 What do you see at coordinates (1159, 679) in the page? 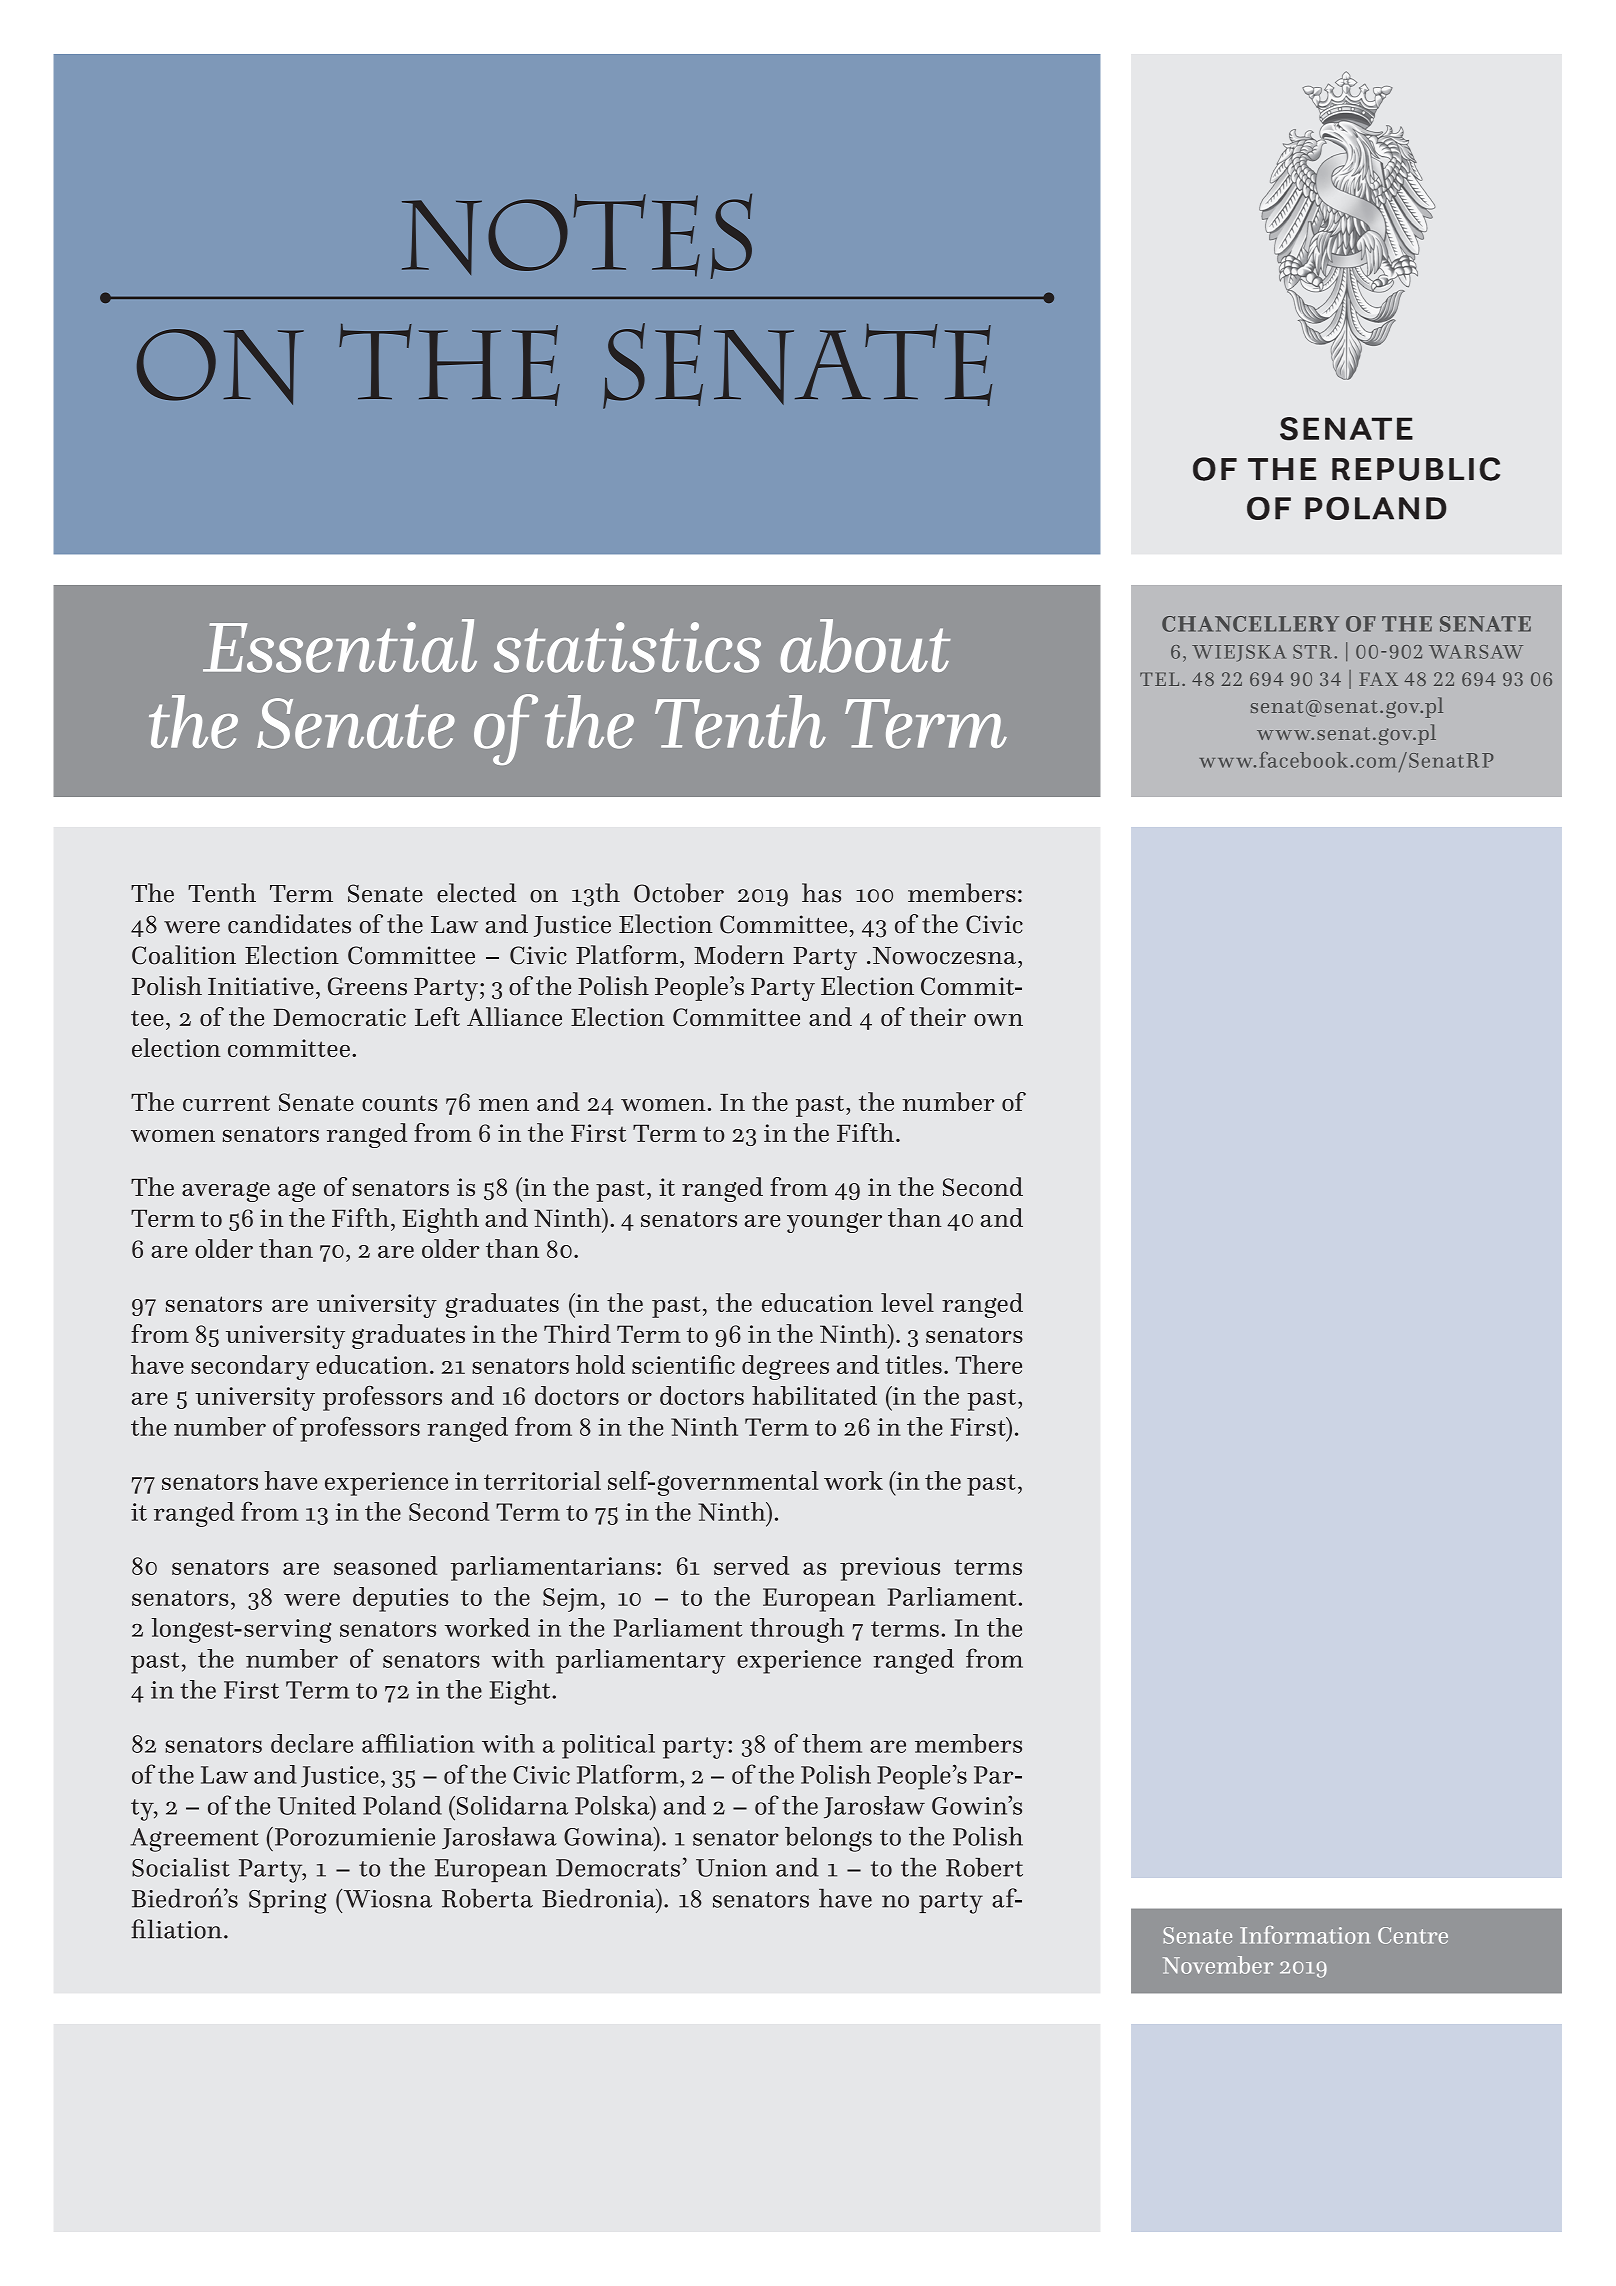
I see `tel` at bounding box center [1159, 679].
